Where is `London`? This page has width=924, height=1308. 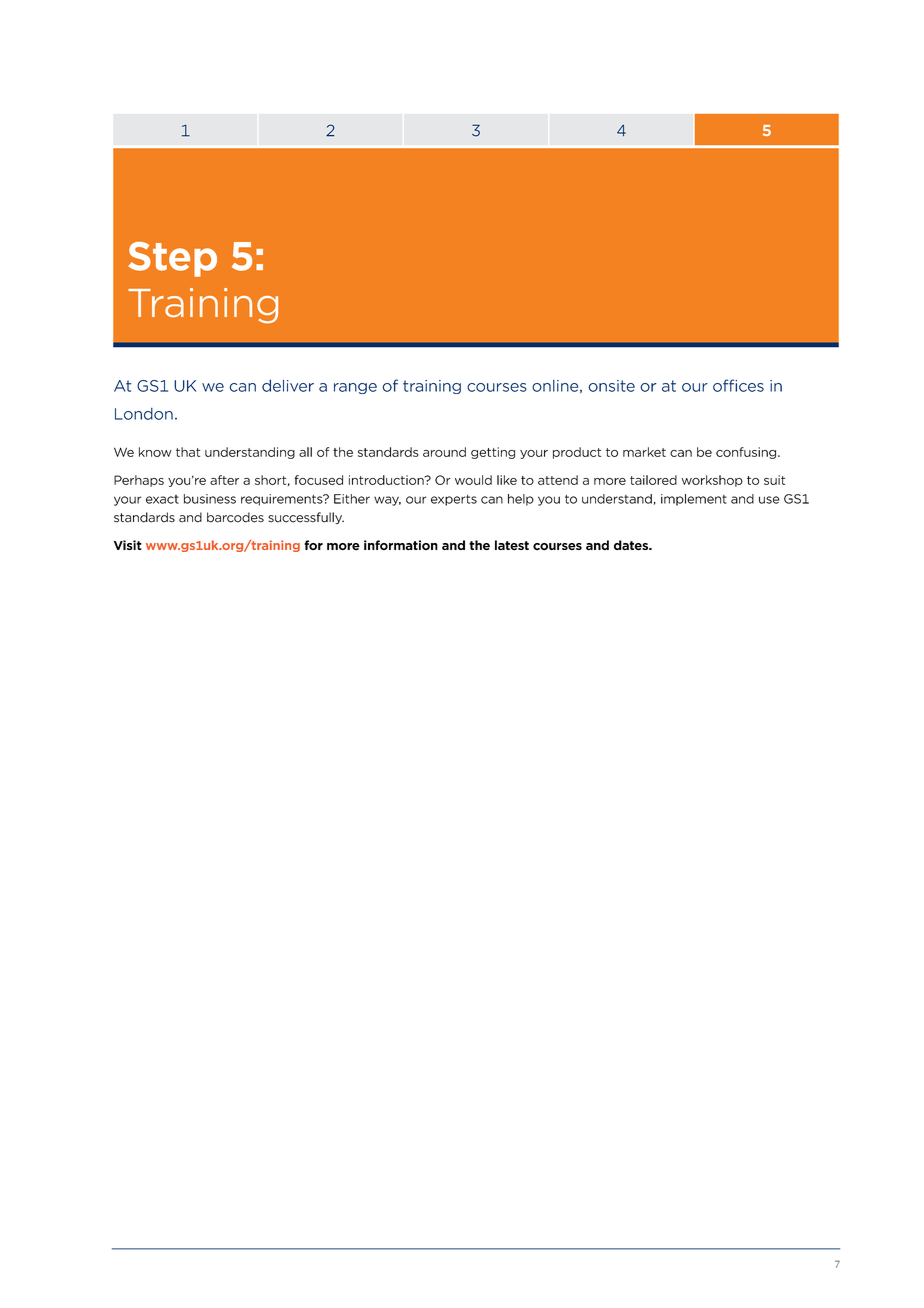
London is located at coordinates (144, 414).
